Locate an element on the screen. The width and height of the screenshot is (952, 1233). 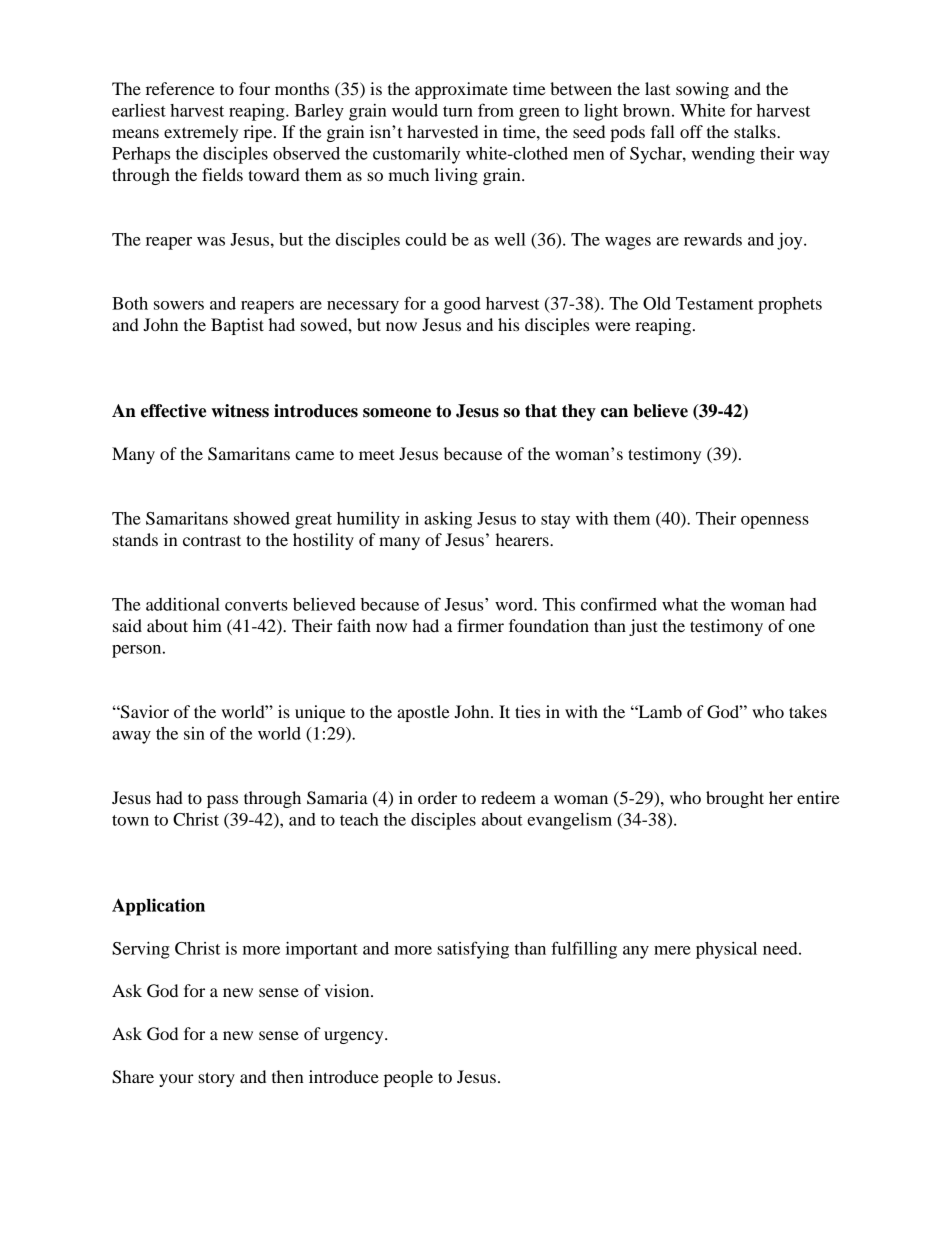
stalks is located at coordinates (756, 131).
